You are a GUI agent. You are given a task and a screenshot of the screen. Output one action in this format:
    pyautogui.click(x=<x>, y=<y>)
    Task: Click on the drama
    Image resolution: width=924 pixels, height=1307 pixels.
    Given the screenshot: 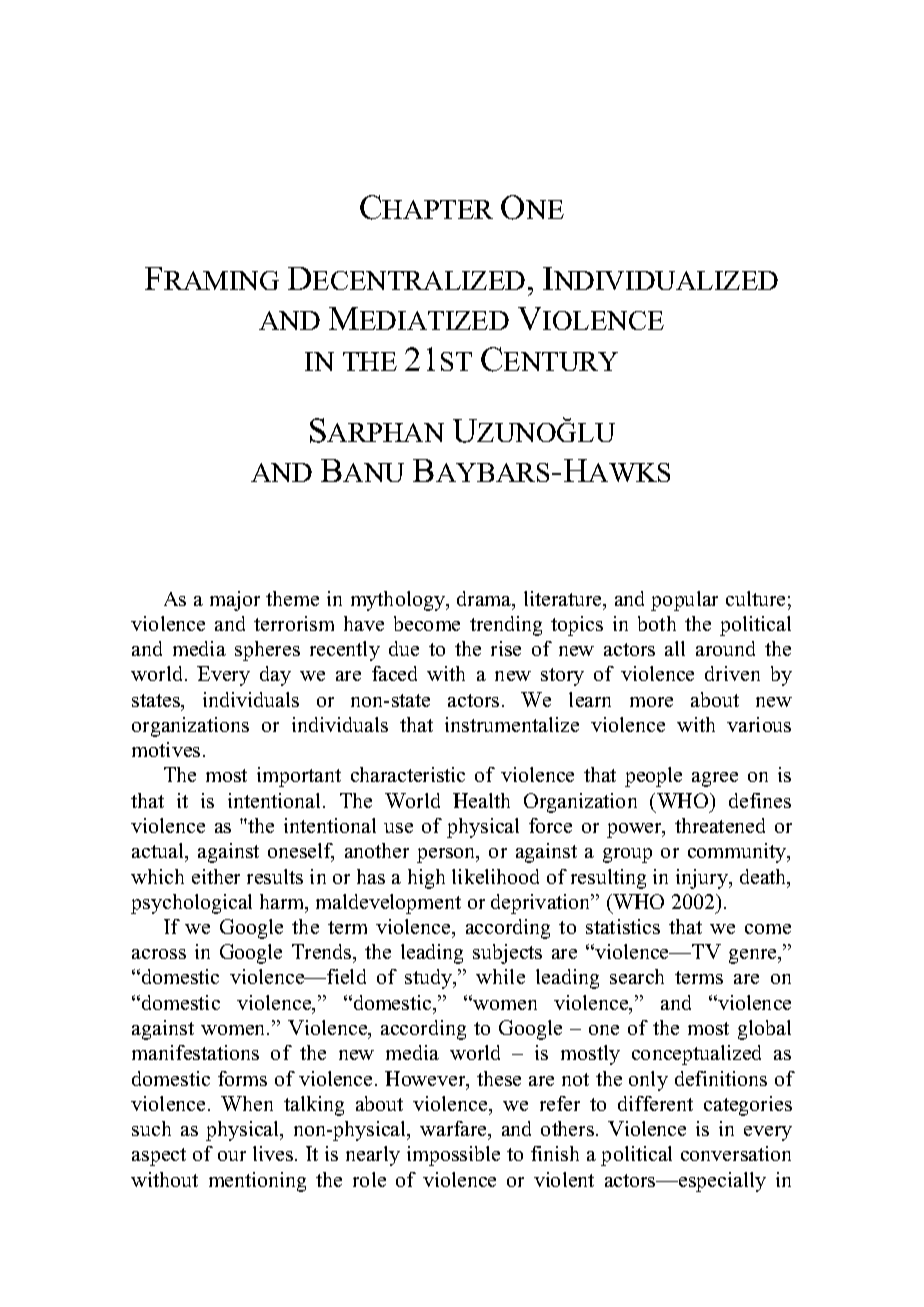 What is the action you would take?
    pyautogui.click(x=485, y=600)
